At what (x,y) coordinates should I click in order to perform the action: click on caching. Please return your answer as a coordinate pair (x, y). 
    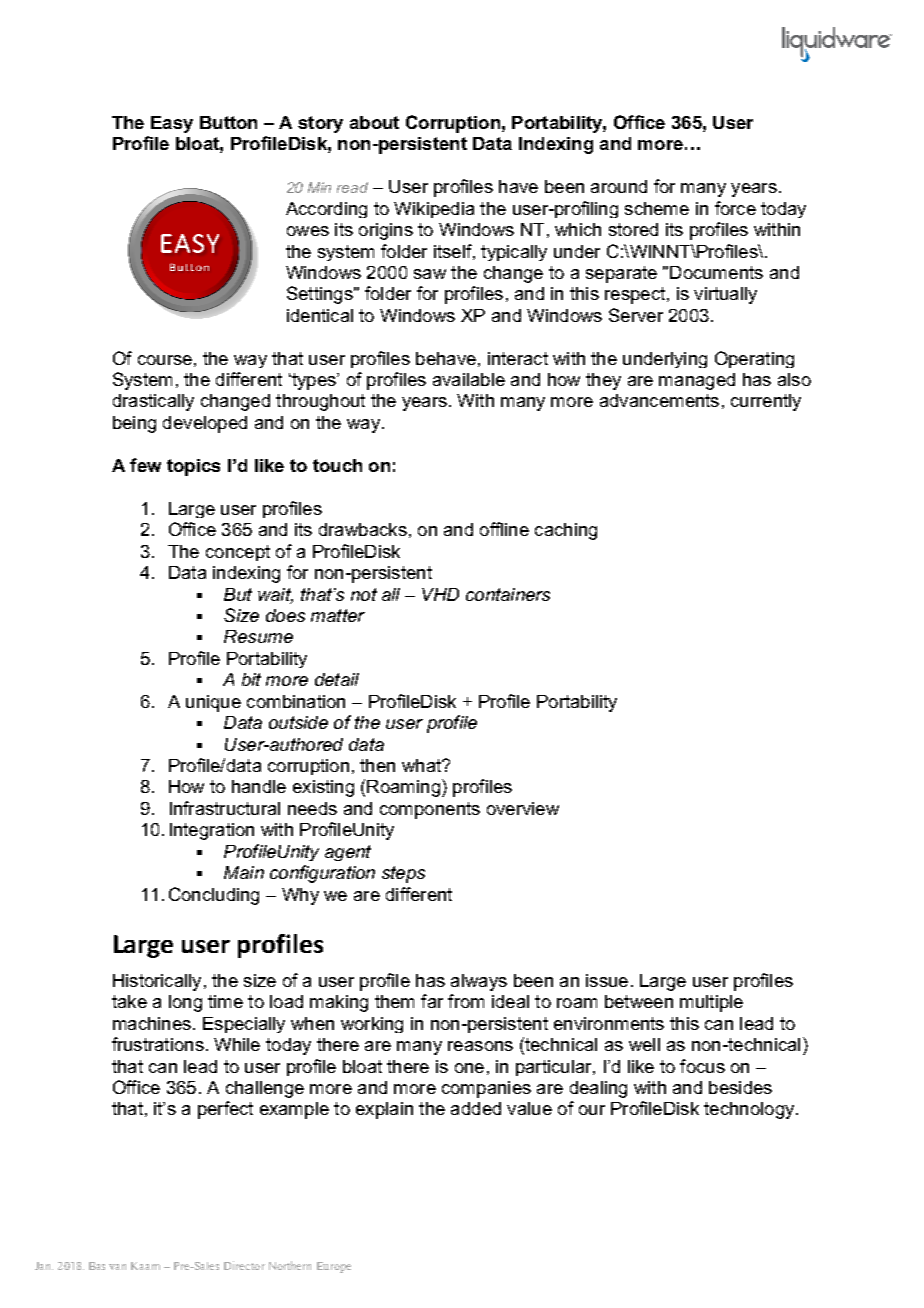
    Looking at the image, I should click on (566, 531).
